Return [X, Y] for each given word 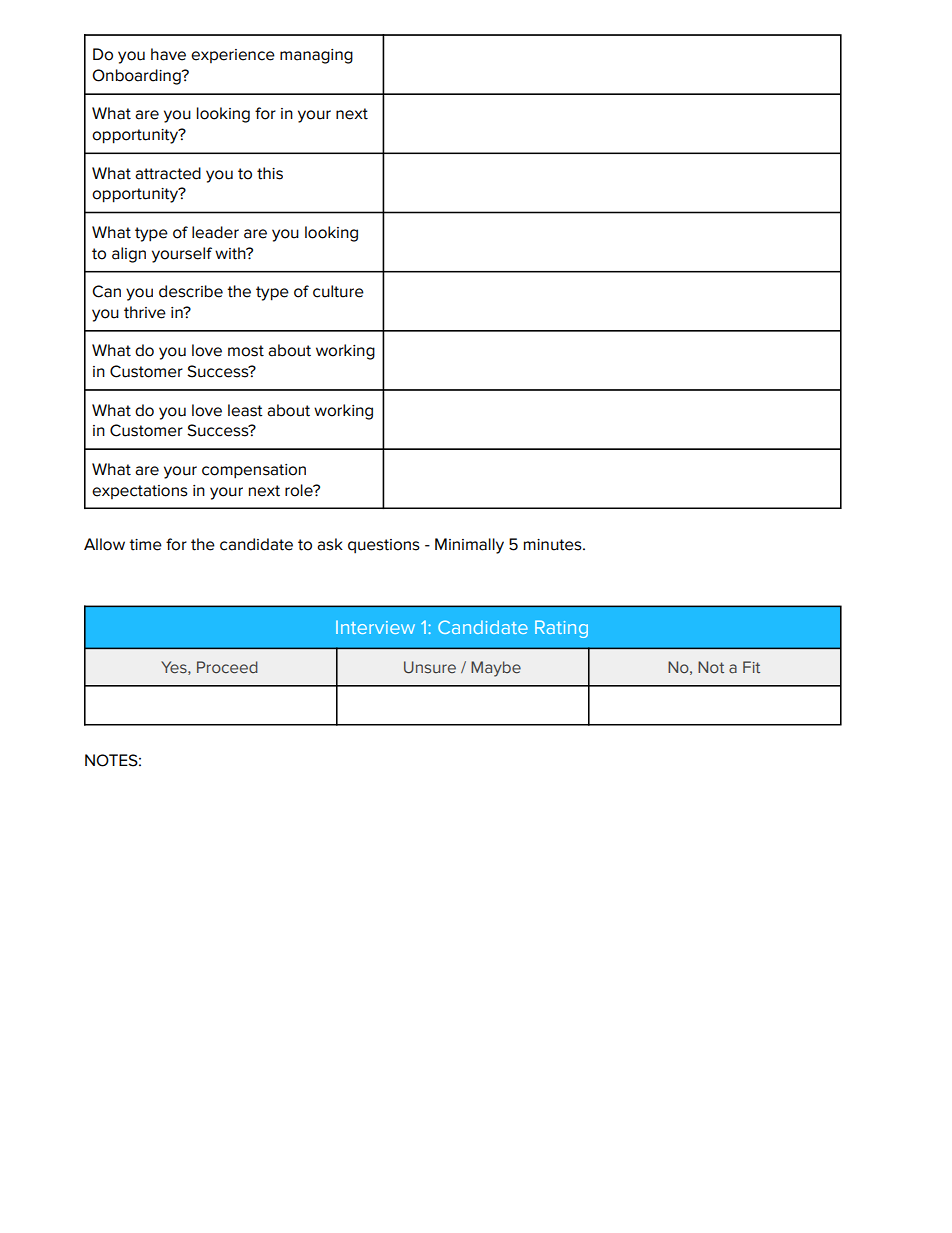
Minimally [469, 546]
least [245, 410]
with [231, 253]
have [168, 54]
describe [191, 291]
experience [233, 56]
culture [338, 291]
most [246, 351]
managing [316, 56]
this [270, 173]
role [300, 490]
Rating [561, 629]
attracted [168, 173]
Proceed [227, 667]
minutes [554, 545]
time [145, 545]
